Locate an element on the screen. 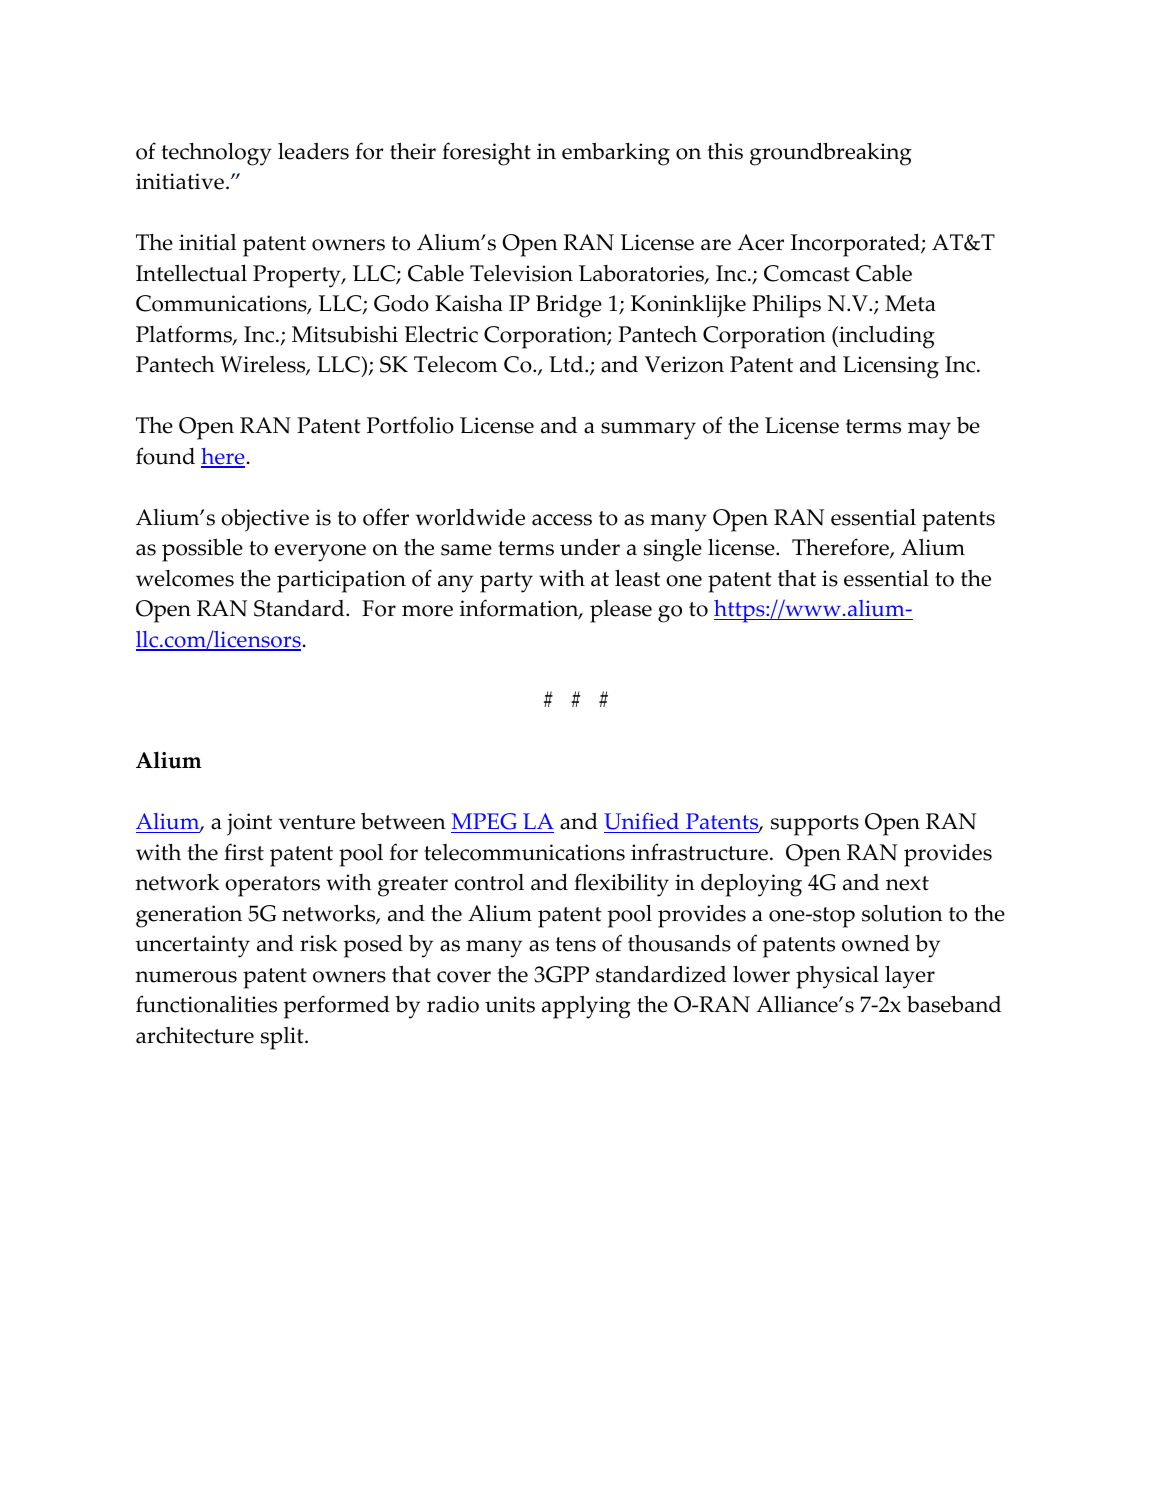 This screenshot has width=1152, height=1491. technology is located at coordinates (216, 154).
